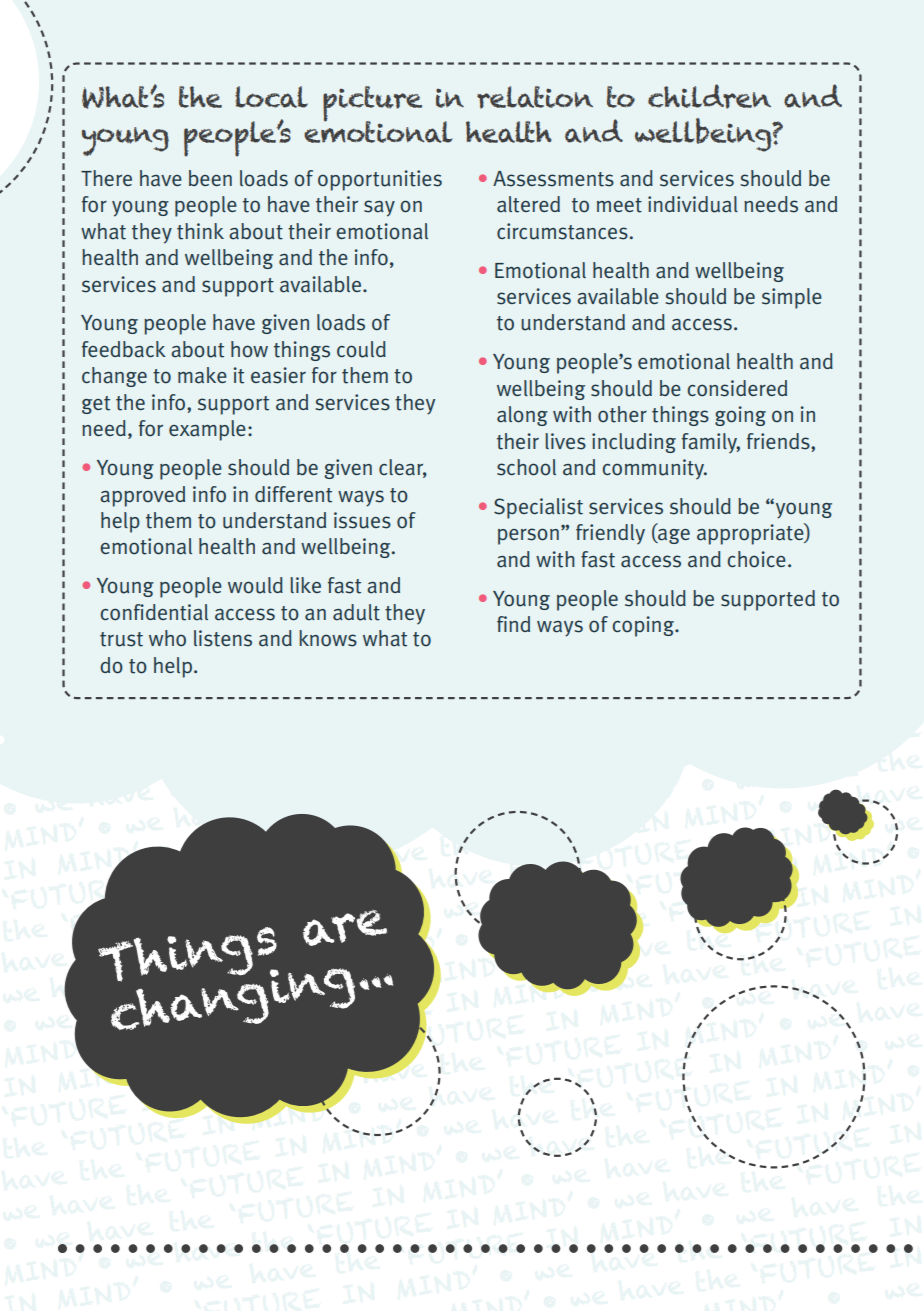 Image resolution: width=924 pixels, height=1311 pixels. I want to click on find, so click(513, 624).
